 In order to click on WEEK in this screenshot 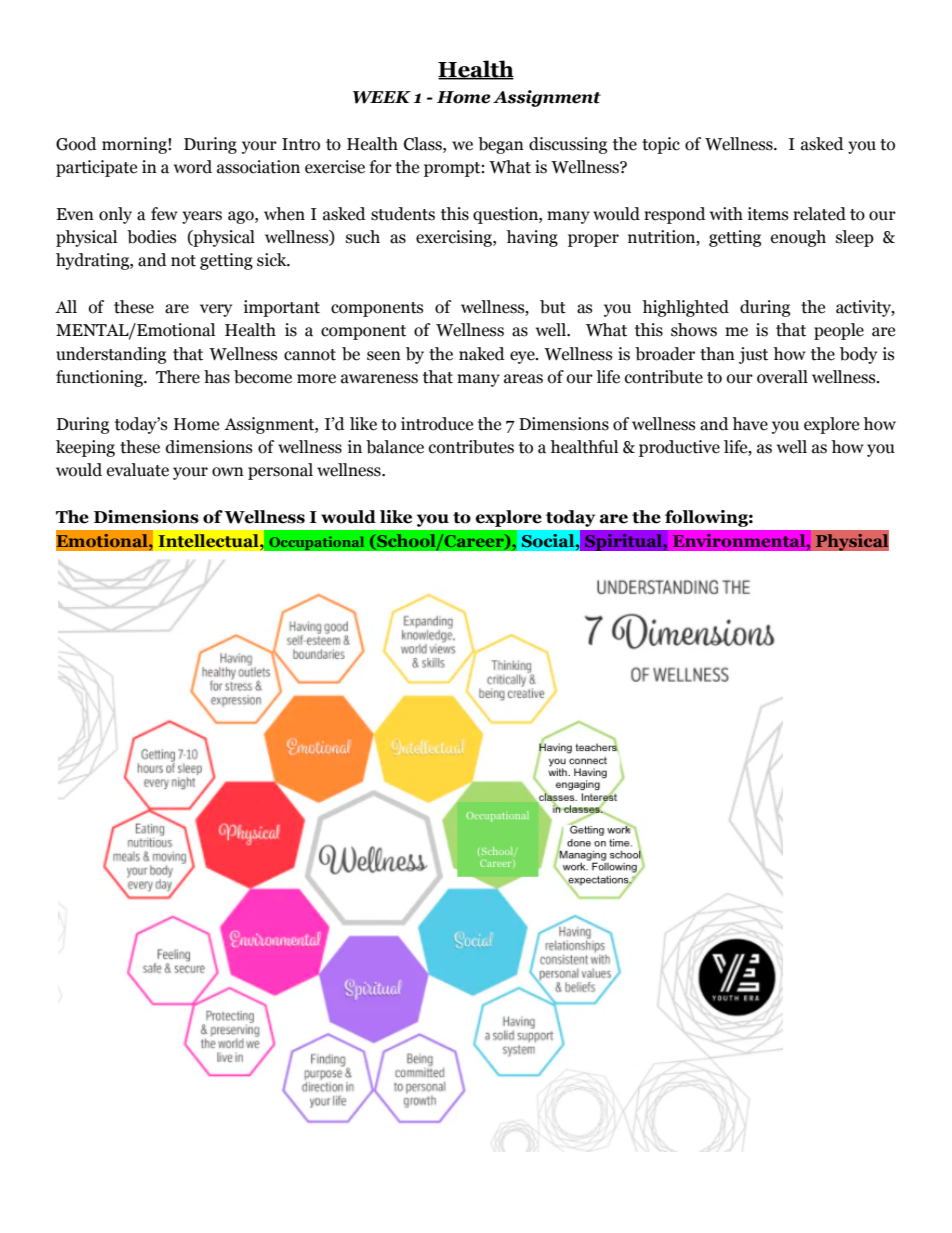, I will do `click(382, 97)`.
